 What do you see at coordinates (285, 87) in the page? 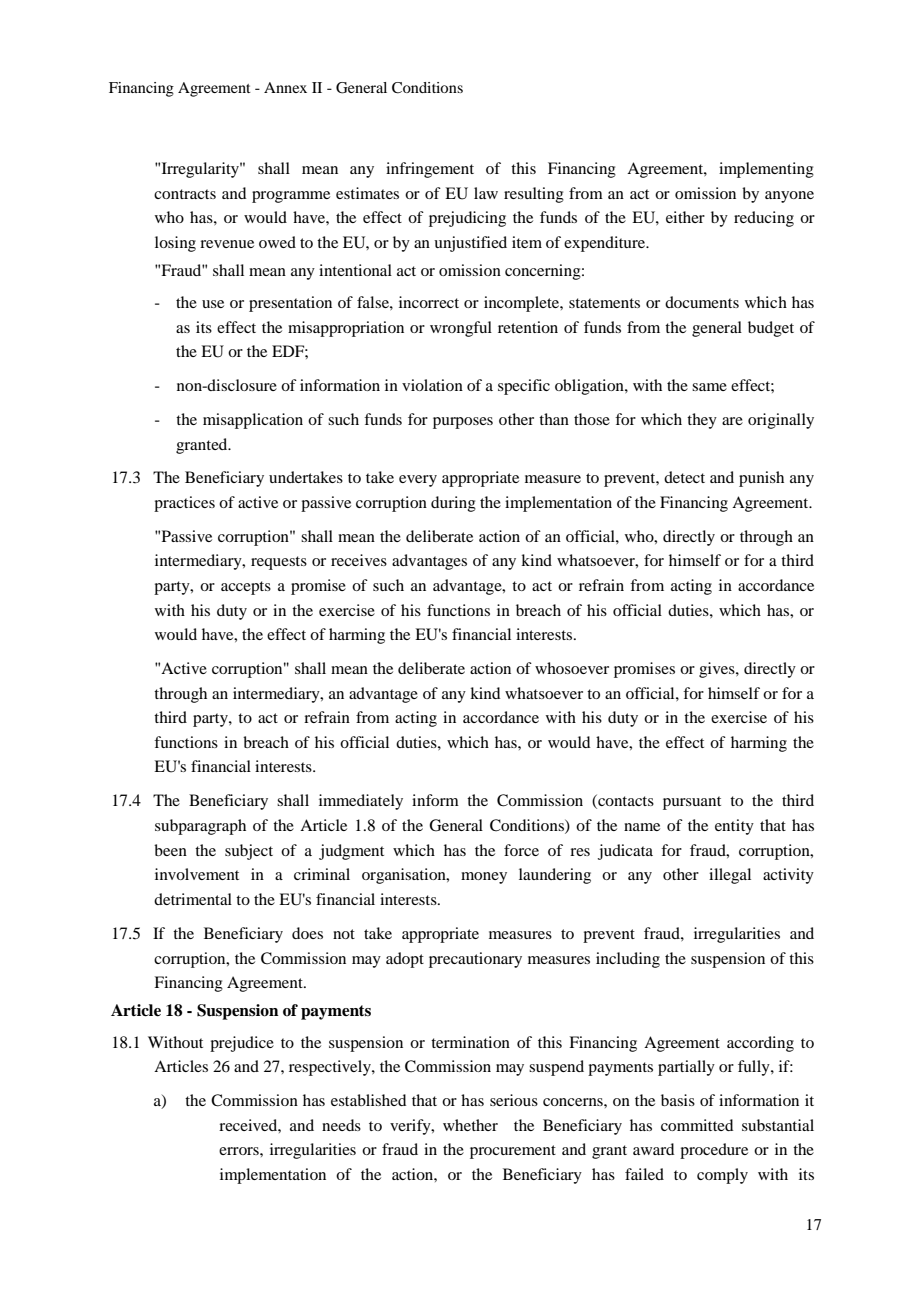
I see `Annex` at bounding box center [285, 87].
